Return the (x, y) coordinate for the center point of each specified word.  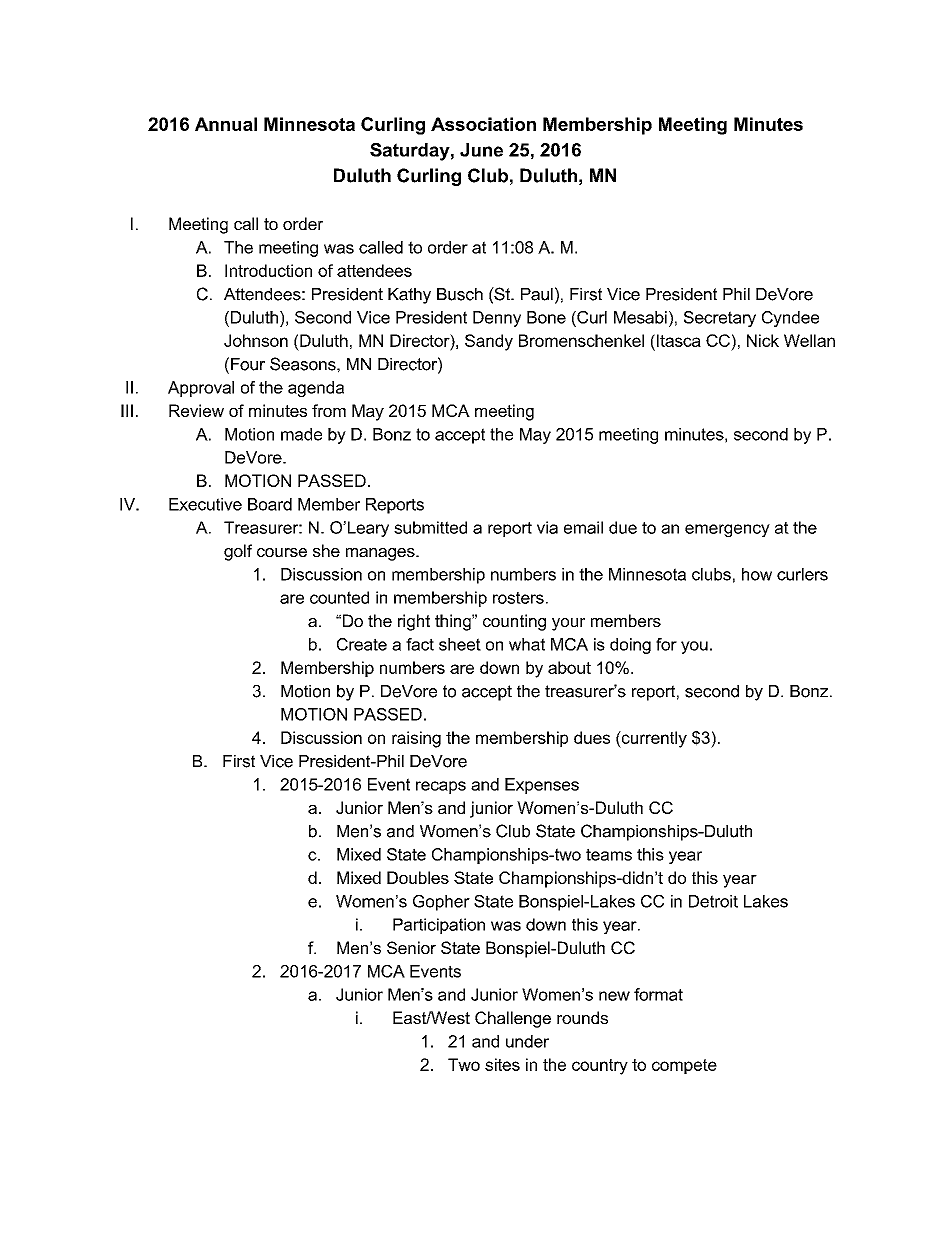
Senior (411, 947)
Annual (226, 124)
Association (483, 124)
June (481, 150)
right (414, 622)
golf (238, 552)
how (757, 574)
